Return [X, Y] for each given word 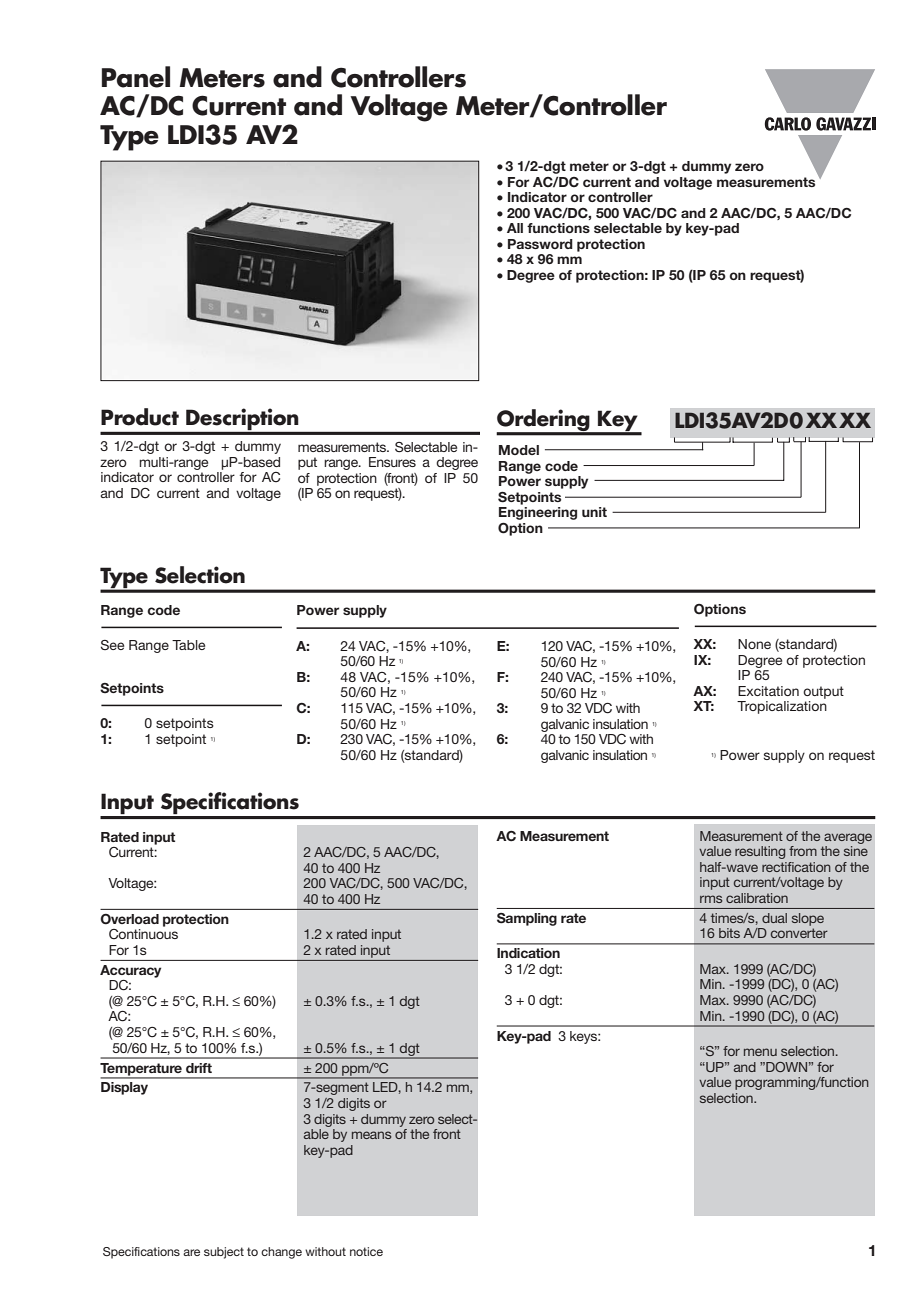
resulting [760, 852]
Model [519, 450]
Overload [129, 919]
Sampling [527, 919]
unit [594, 512]
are [191, 1252]
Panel [136, 77]
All [515, 228]
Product [140, 417]
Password [540, 244]
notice [366, 1251]
